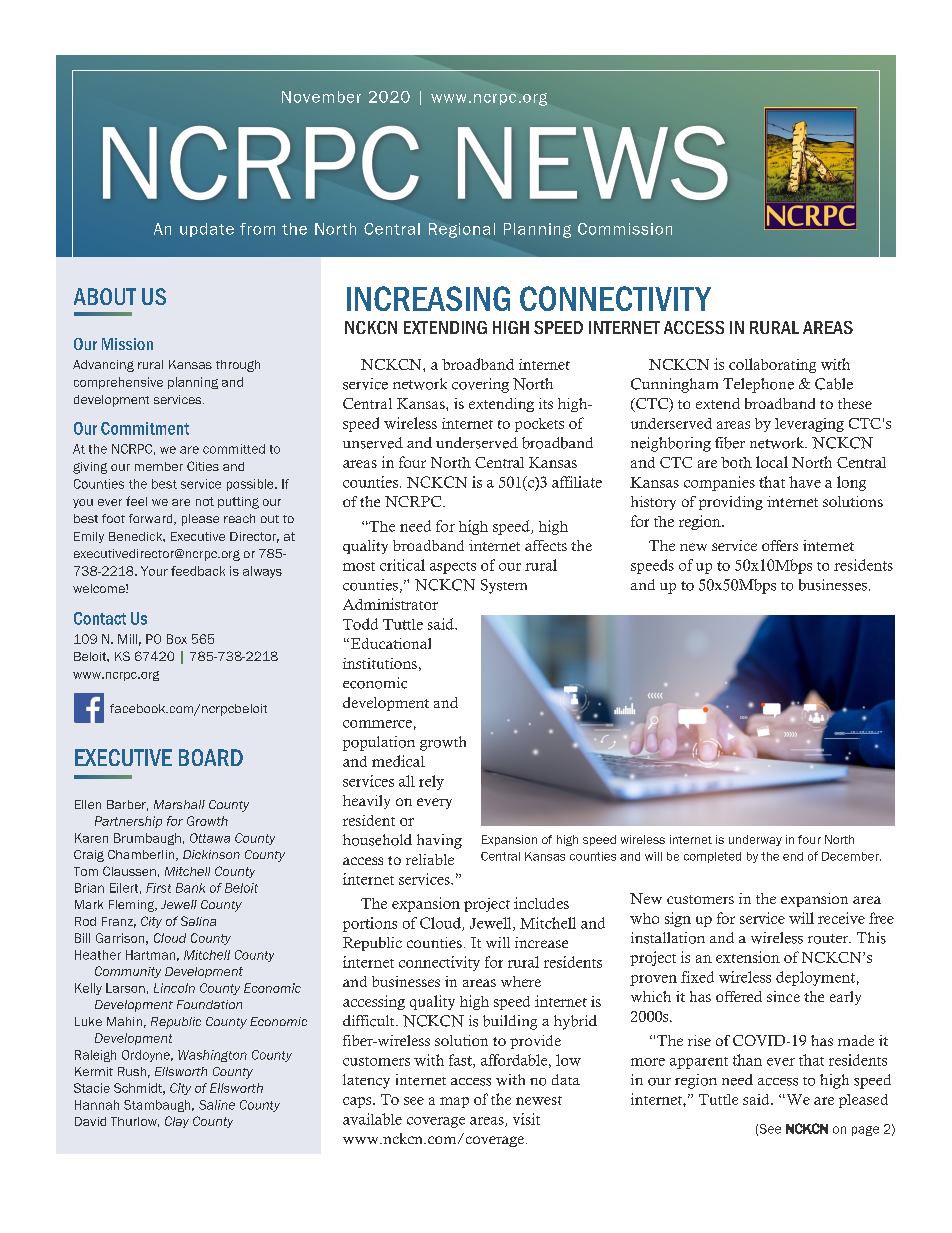  I want to click on Telephone, so click(758, 385).
